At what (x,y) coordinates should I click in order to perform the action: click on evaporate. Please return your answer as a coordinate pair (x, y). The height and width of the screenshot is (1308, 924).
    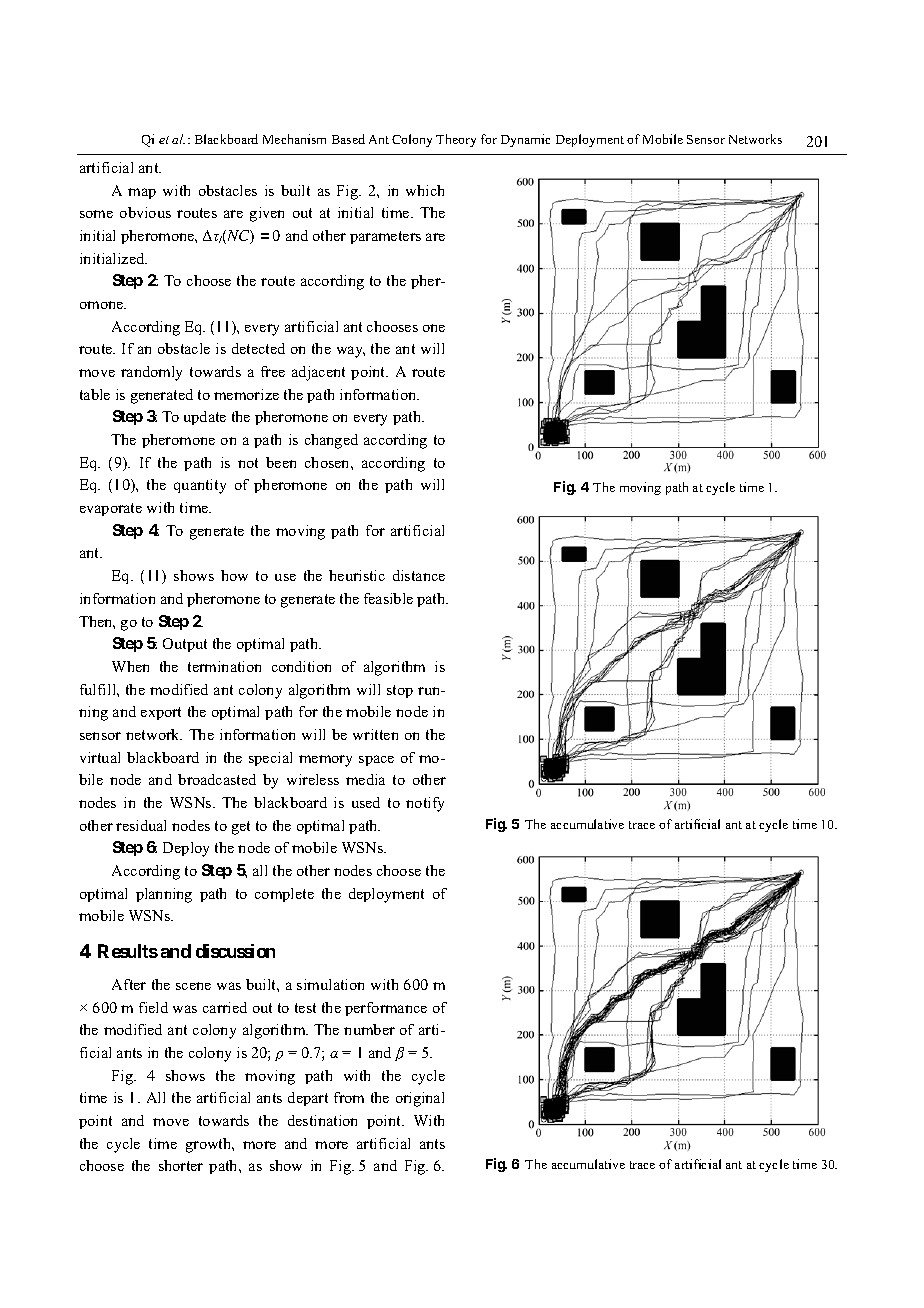
    Looking at the image, I should click on (111, 509).
